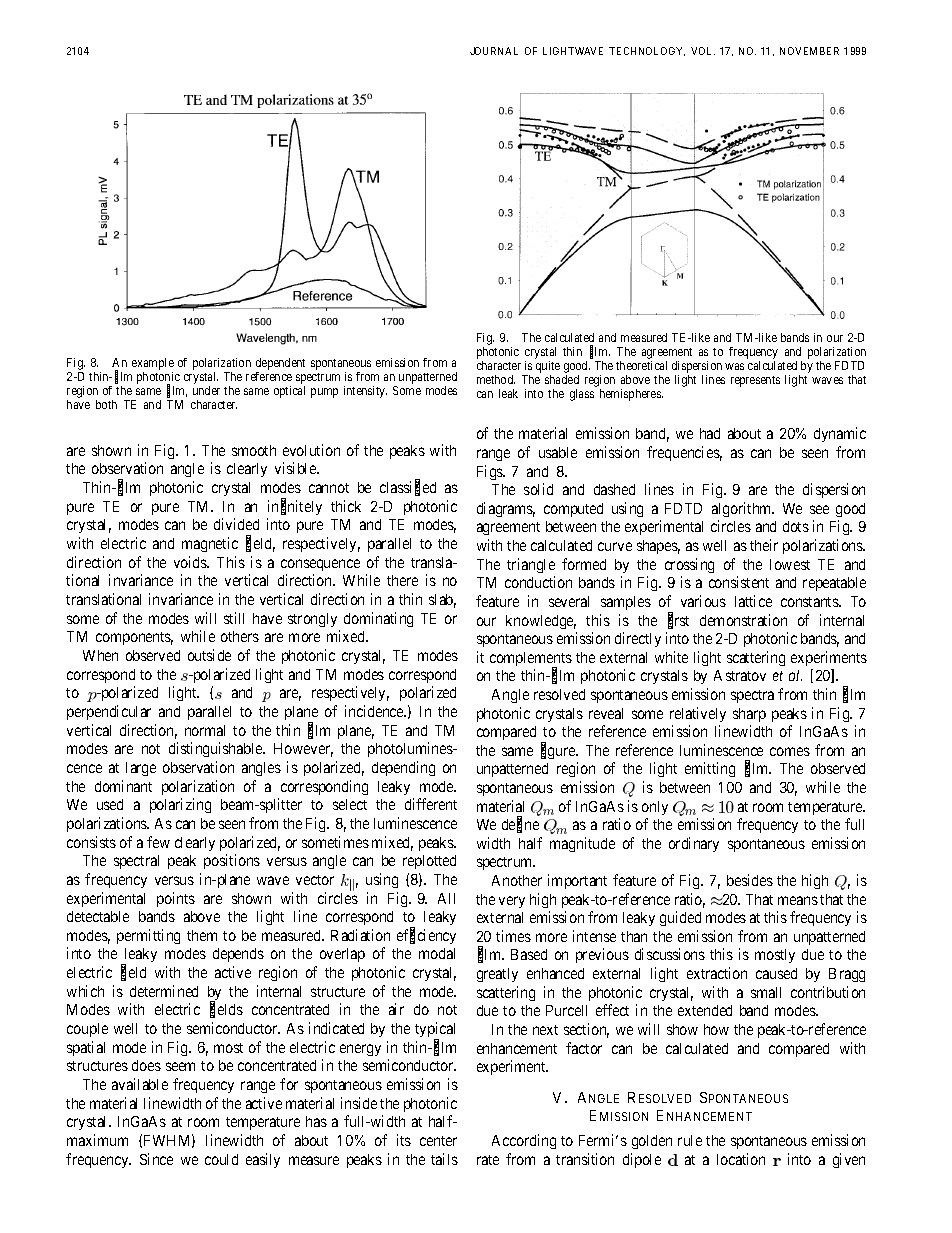 Image resolution: width=952 pixels, height=1233 pixels. What do you see at coordinates (438, 1141) in the document?
I see `center` at bounding box center [438, 1141].
